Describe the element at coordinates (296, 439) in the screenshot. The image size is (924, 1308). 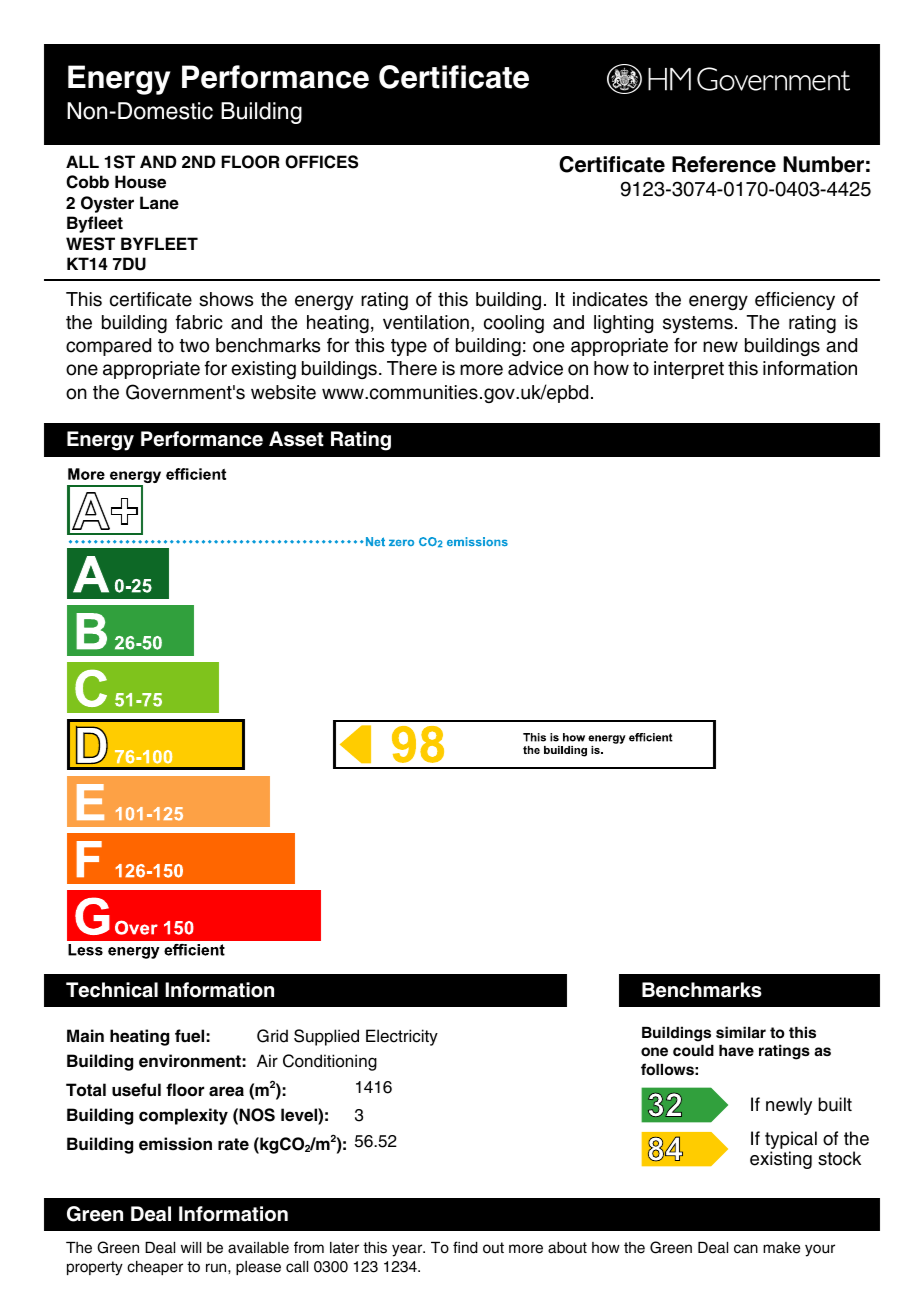
I see `Asset` at that location.
